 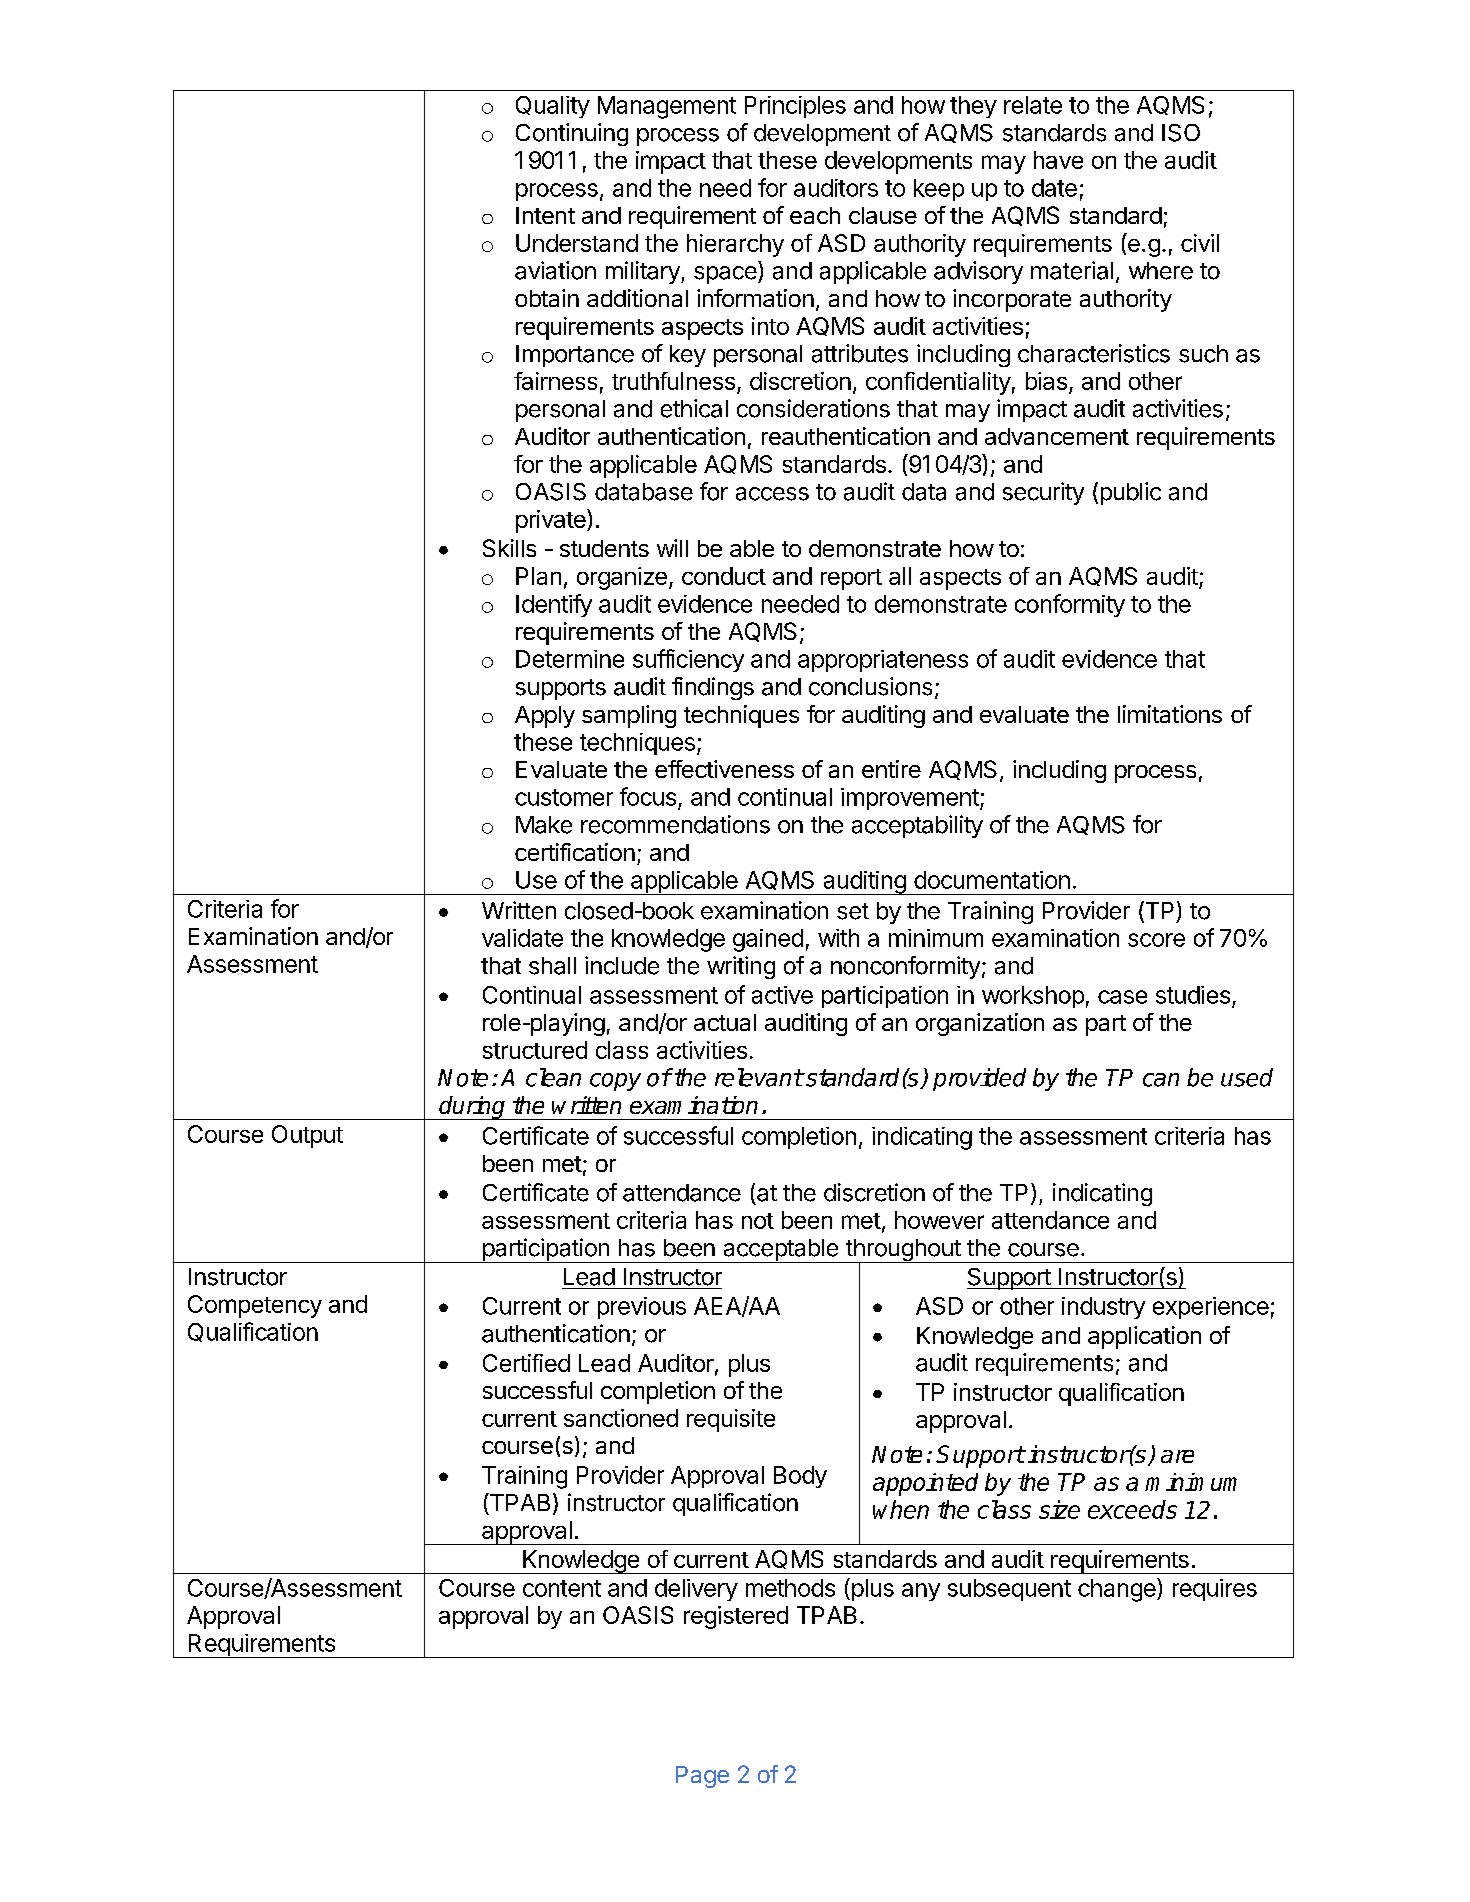 What do you see at coordinates (702, 1777) in the screenshot?
I see `Page` at bounding box center [702, 1777].
